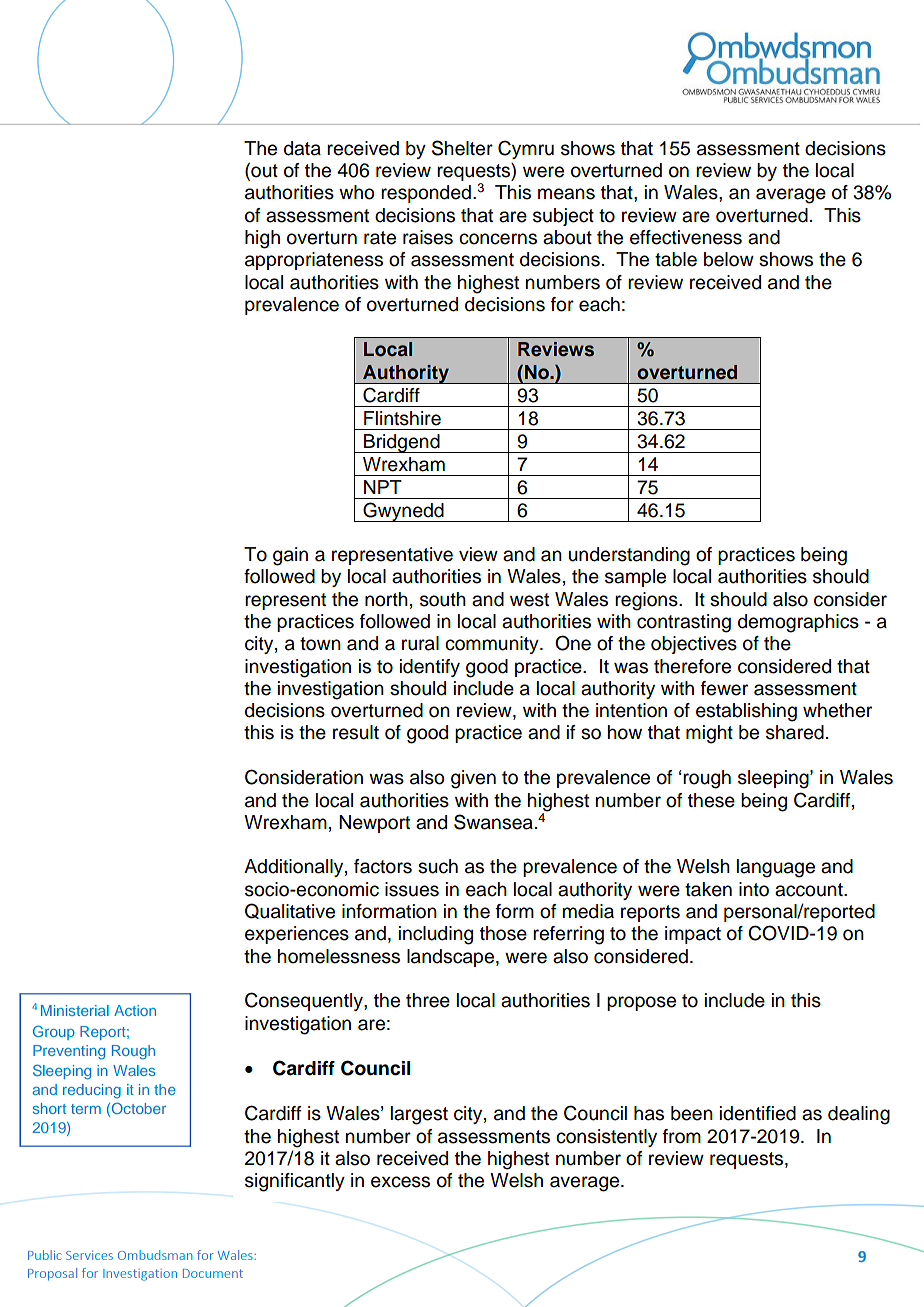 Image resolution: width=924 pixels, height=1307 pixels. What do you see at coordinates (798, 623) in the document?
I see `demographics` at bounding box center [798, 623].
